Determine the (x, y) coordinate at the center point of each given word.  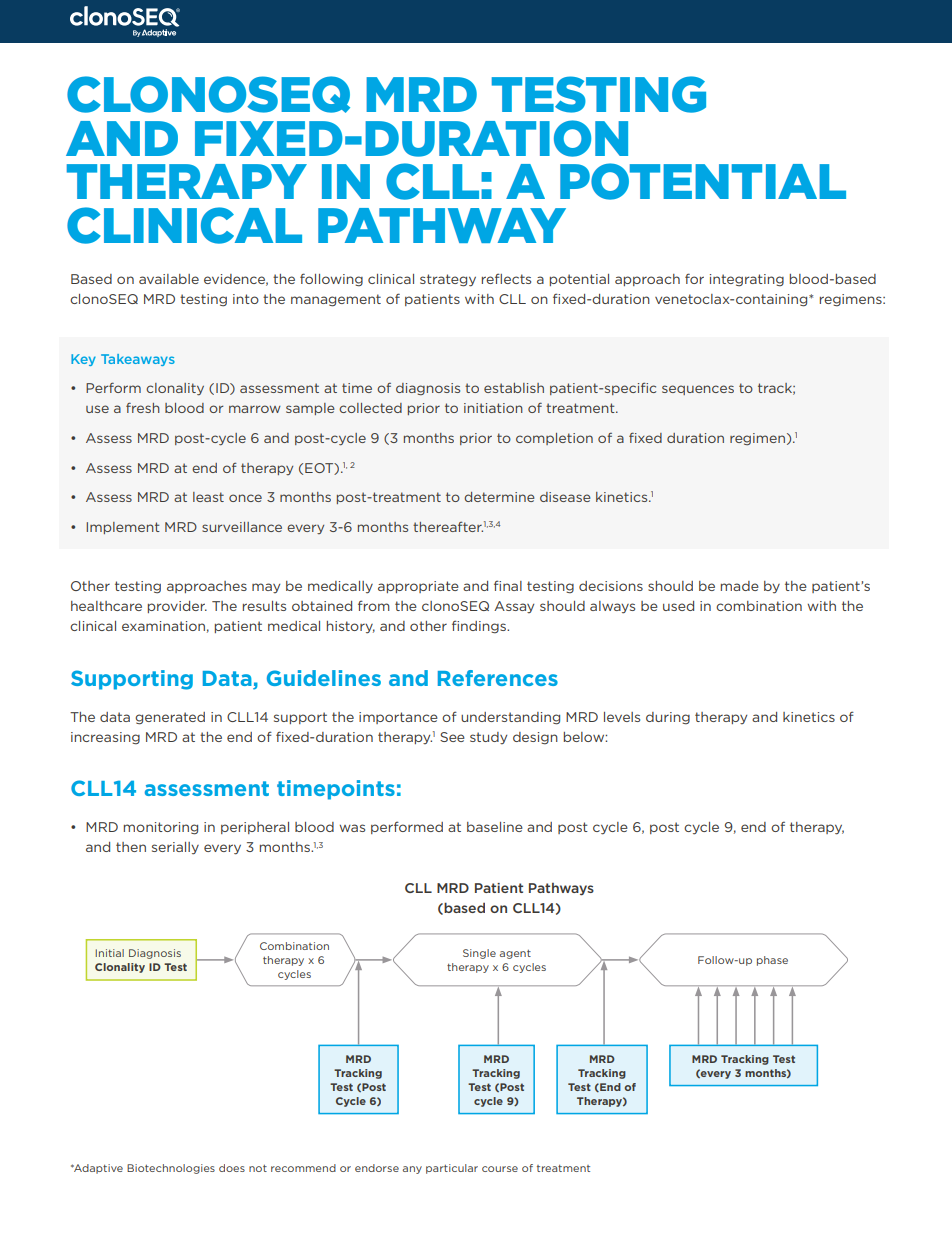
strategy (448, 280)
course (500, 1169)
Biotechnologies (171, 1169)
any (412, 1170)
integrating (747, 280)
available (169, 279)
